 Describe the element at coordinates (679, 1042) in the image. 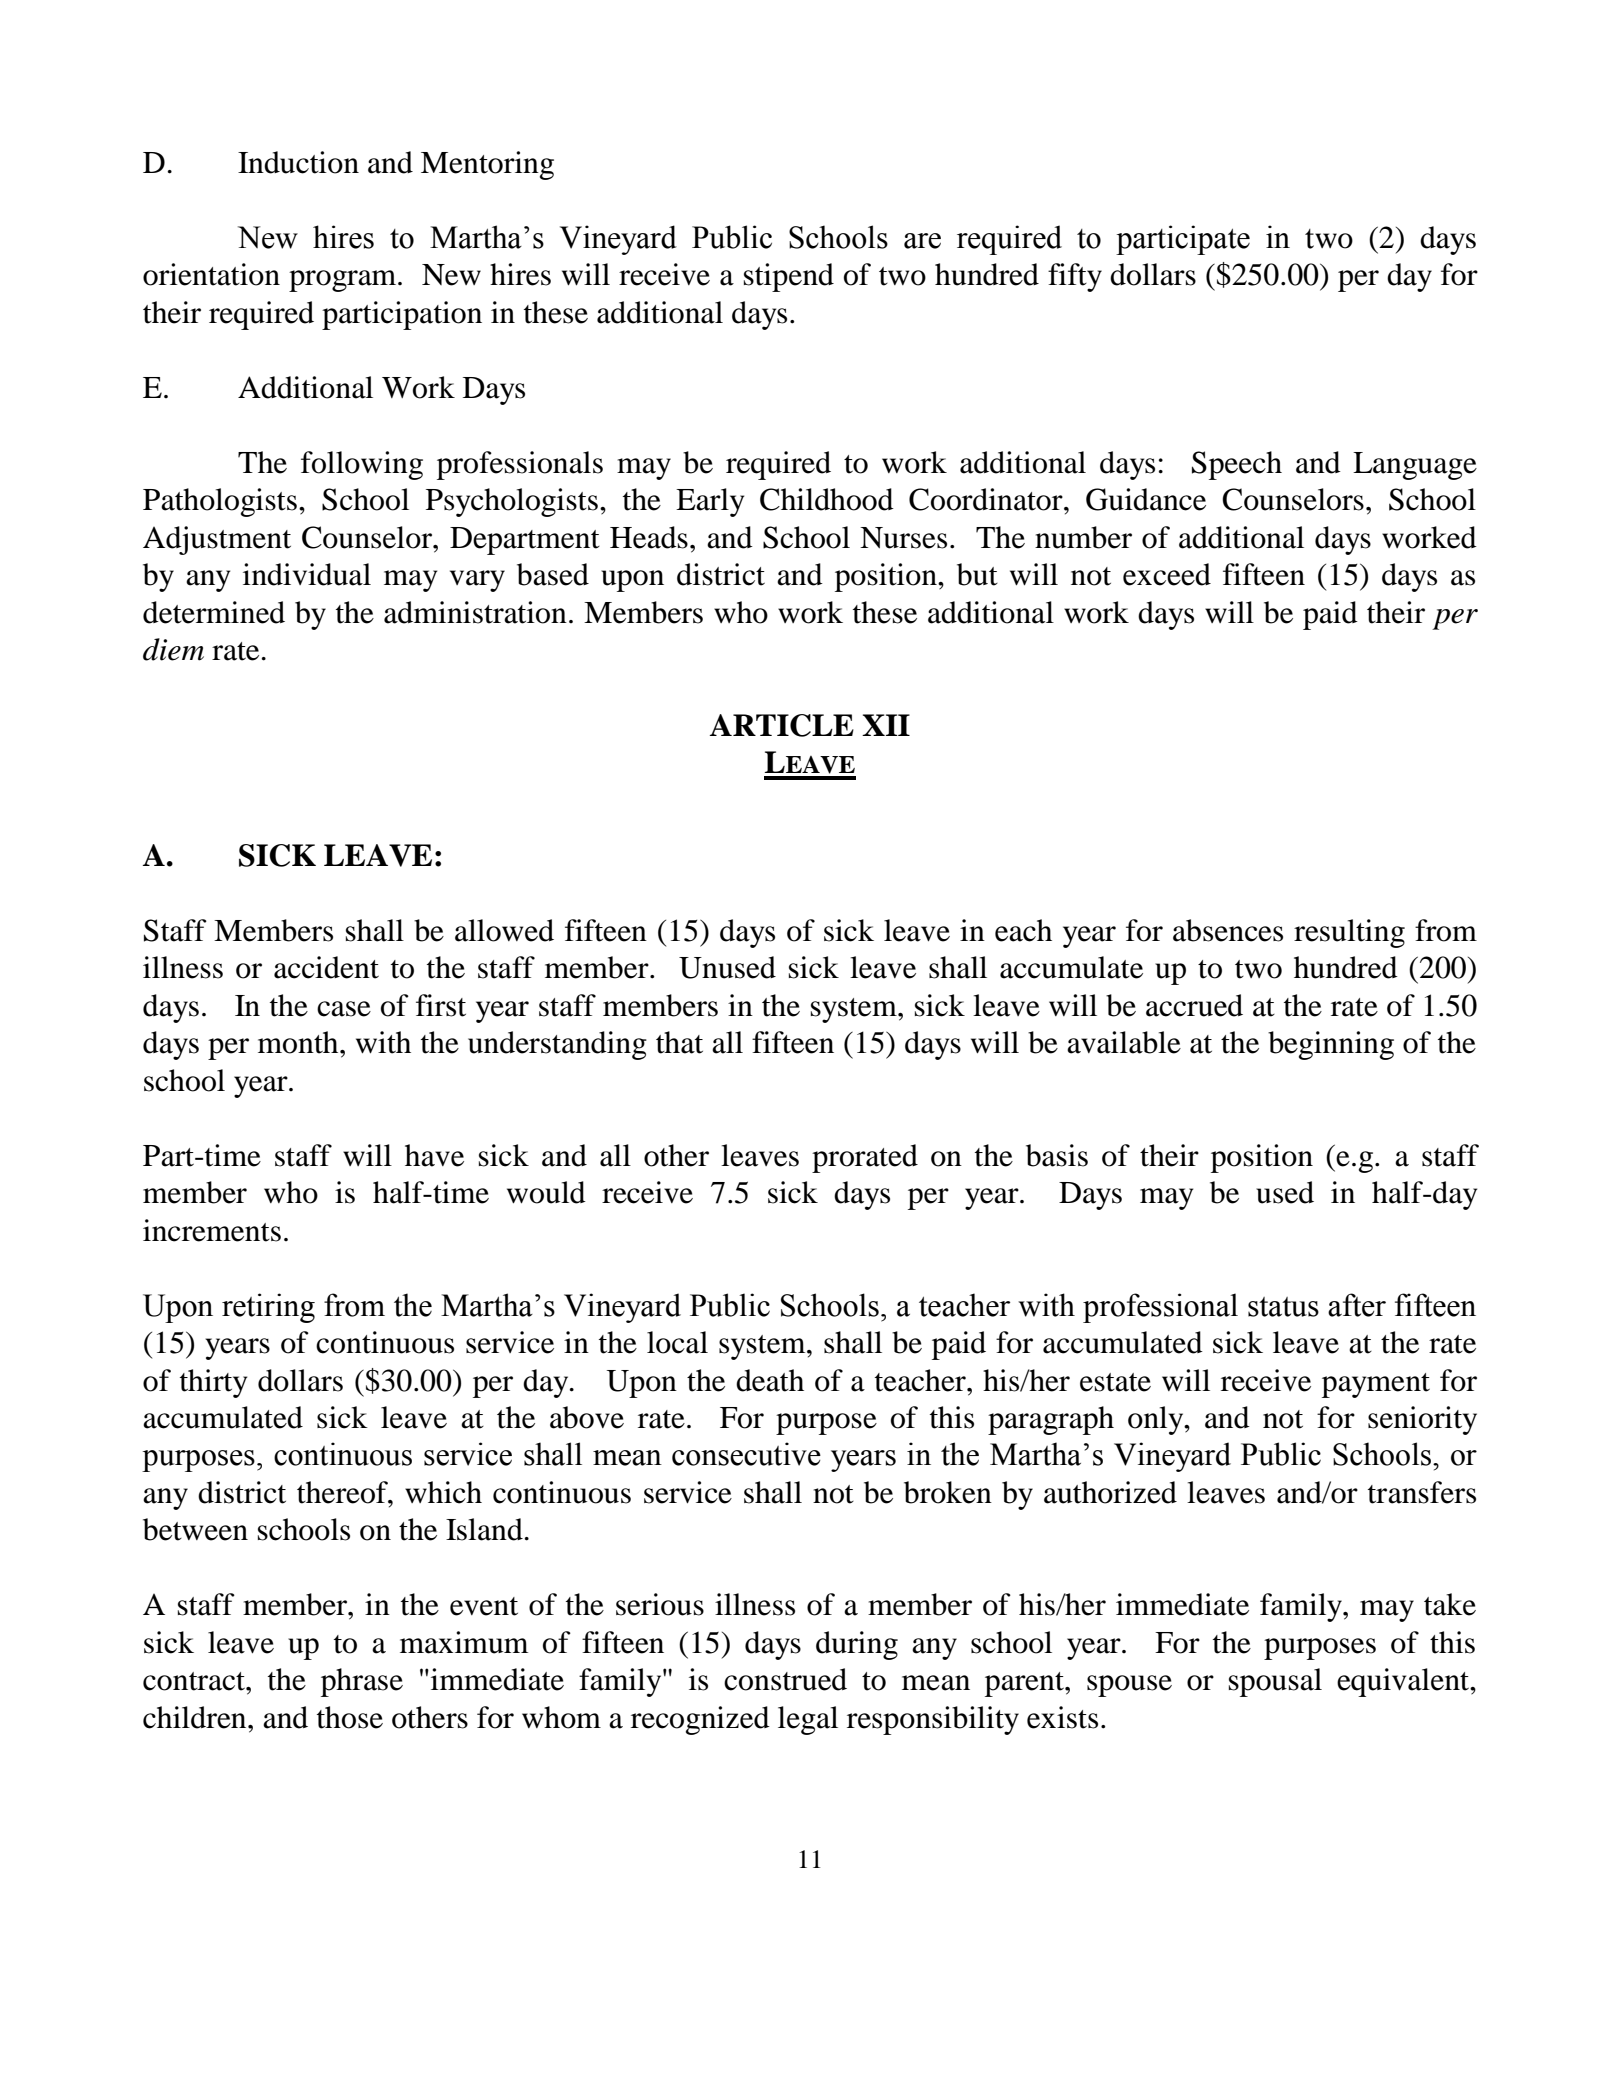

I see `that` at that location.
